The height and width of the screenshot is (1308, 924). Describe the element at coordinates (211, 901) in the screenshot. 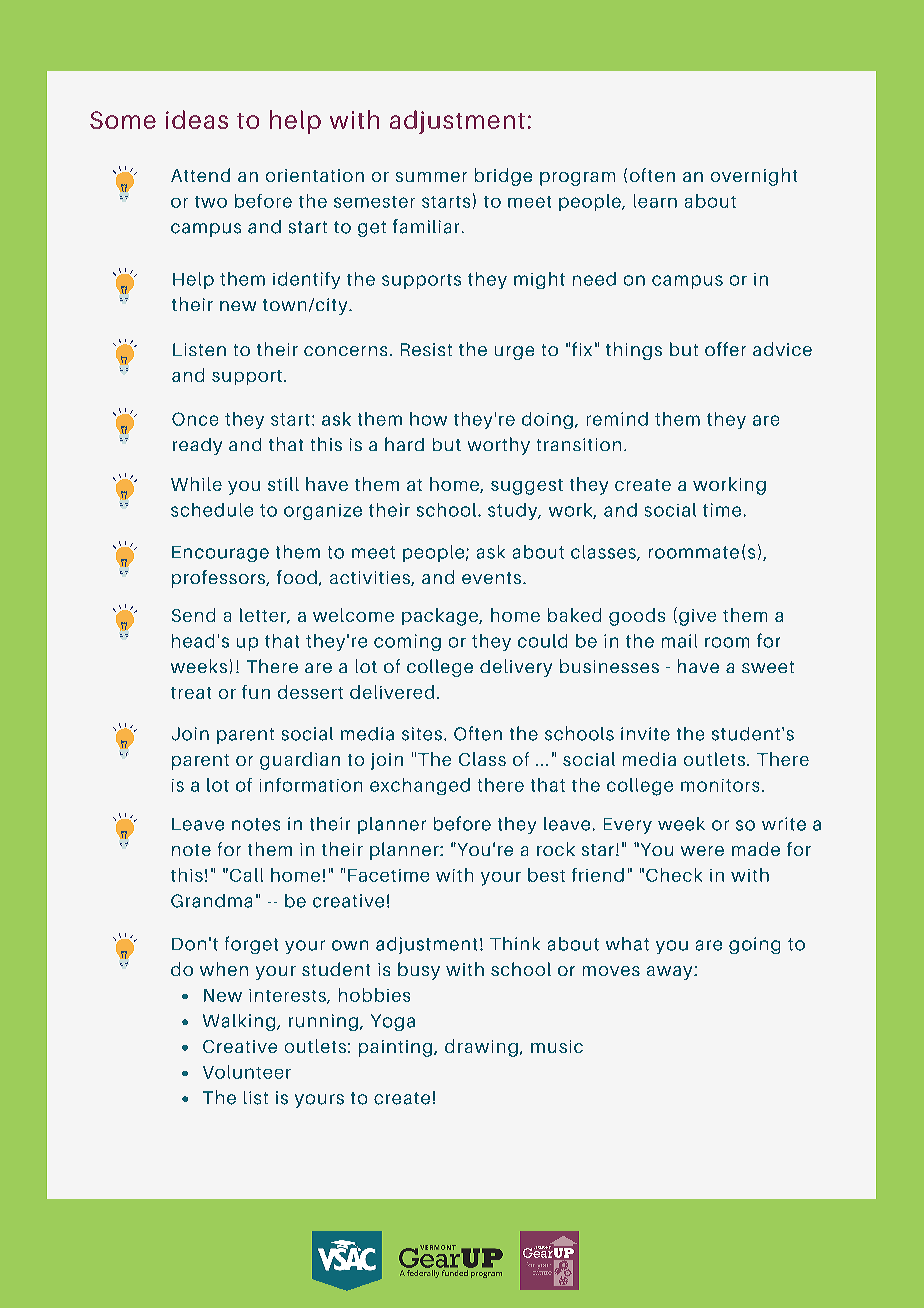

I see `Grandma` at that location.
